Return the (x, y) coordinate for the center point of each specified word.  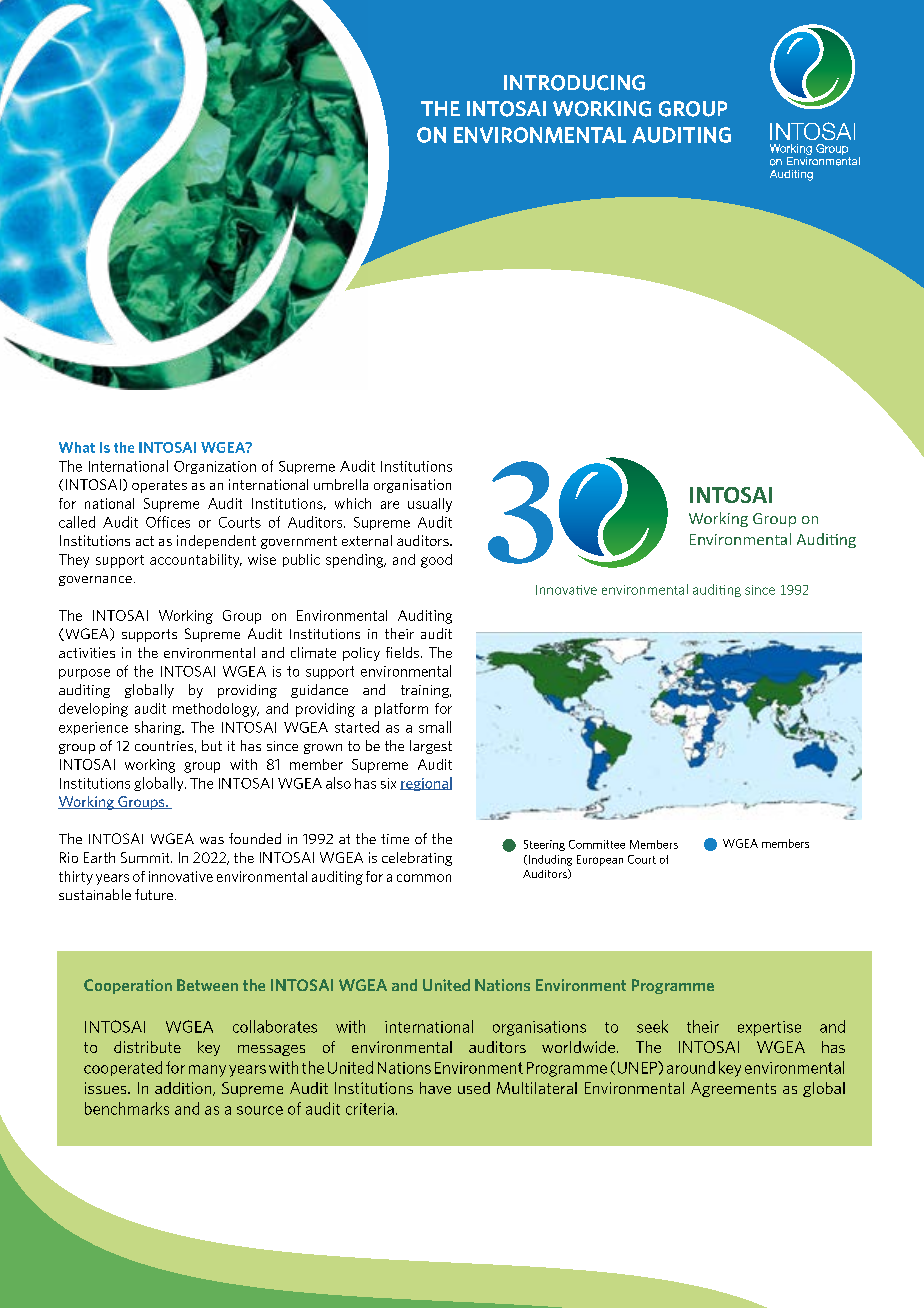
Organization (215, 467)
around (691, 1067)
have (435, 1088)
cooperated (123, 1068)
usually (430, 505)
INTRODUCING (574, 83)
